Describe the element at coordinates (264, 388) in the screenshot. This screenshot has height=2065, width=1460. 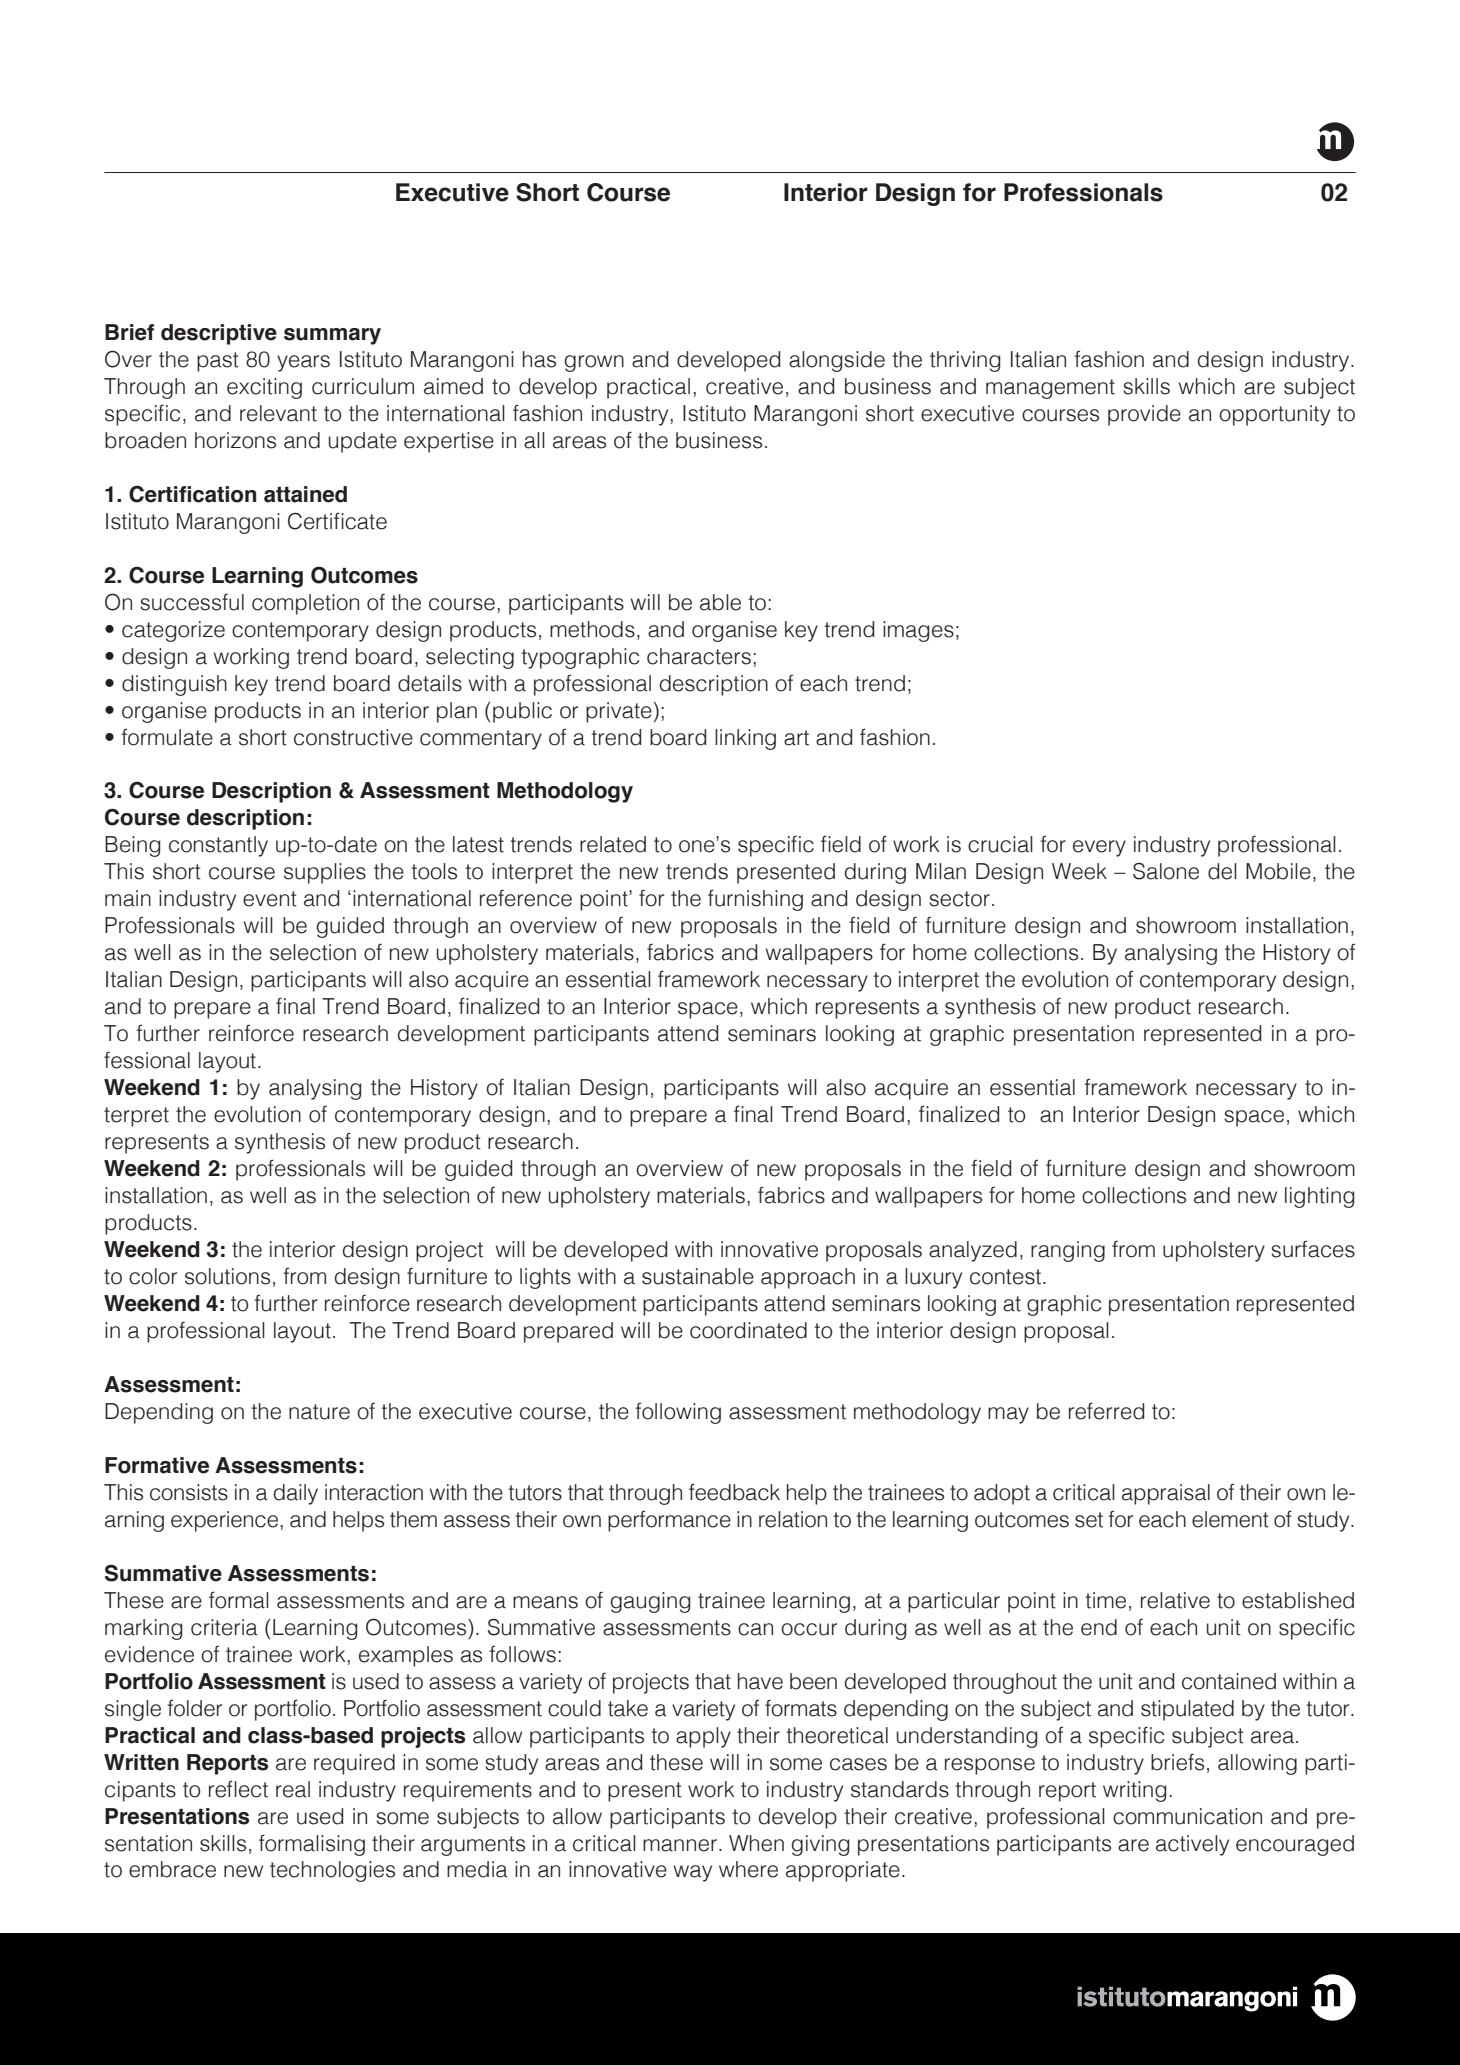
I see `exciting` at that location.
